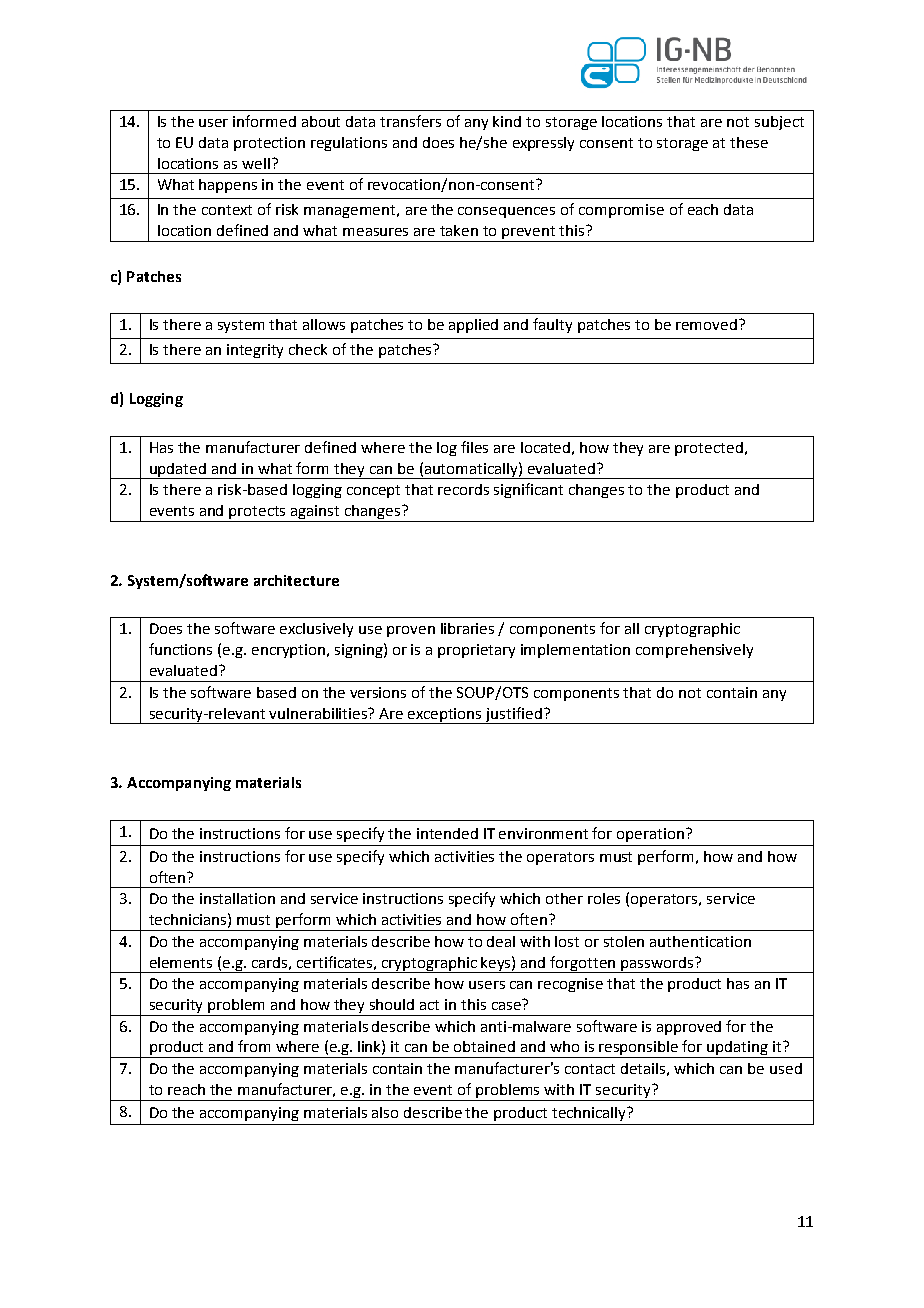  What do you see at coordinates (467, 628) in the screenshot?
I see `libraries` at bounding box center [467, 628].
